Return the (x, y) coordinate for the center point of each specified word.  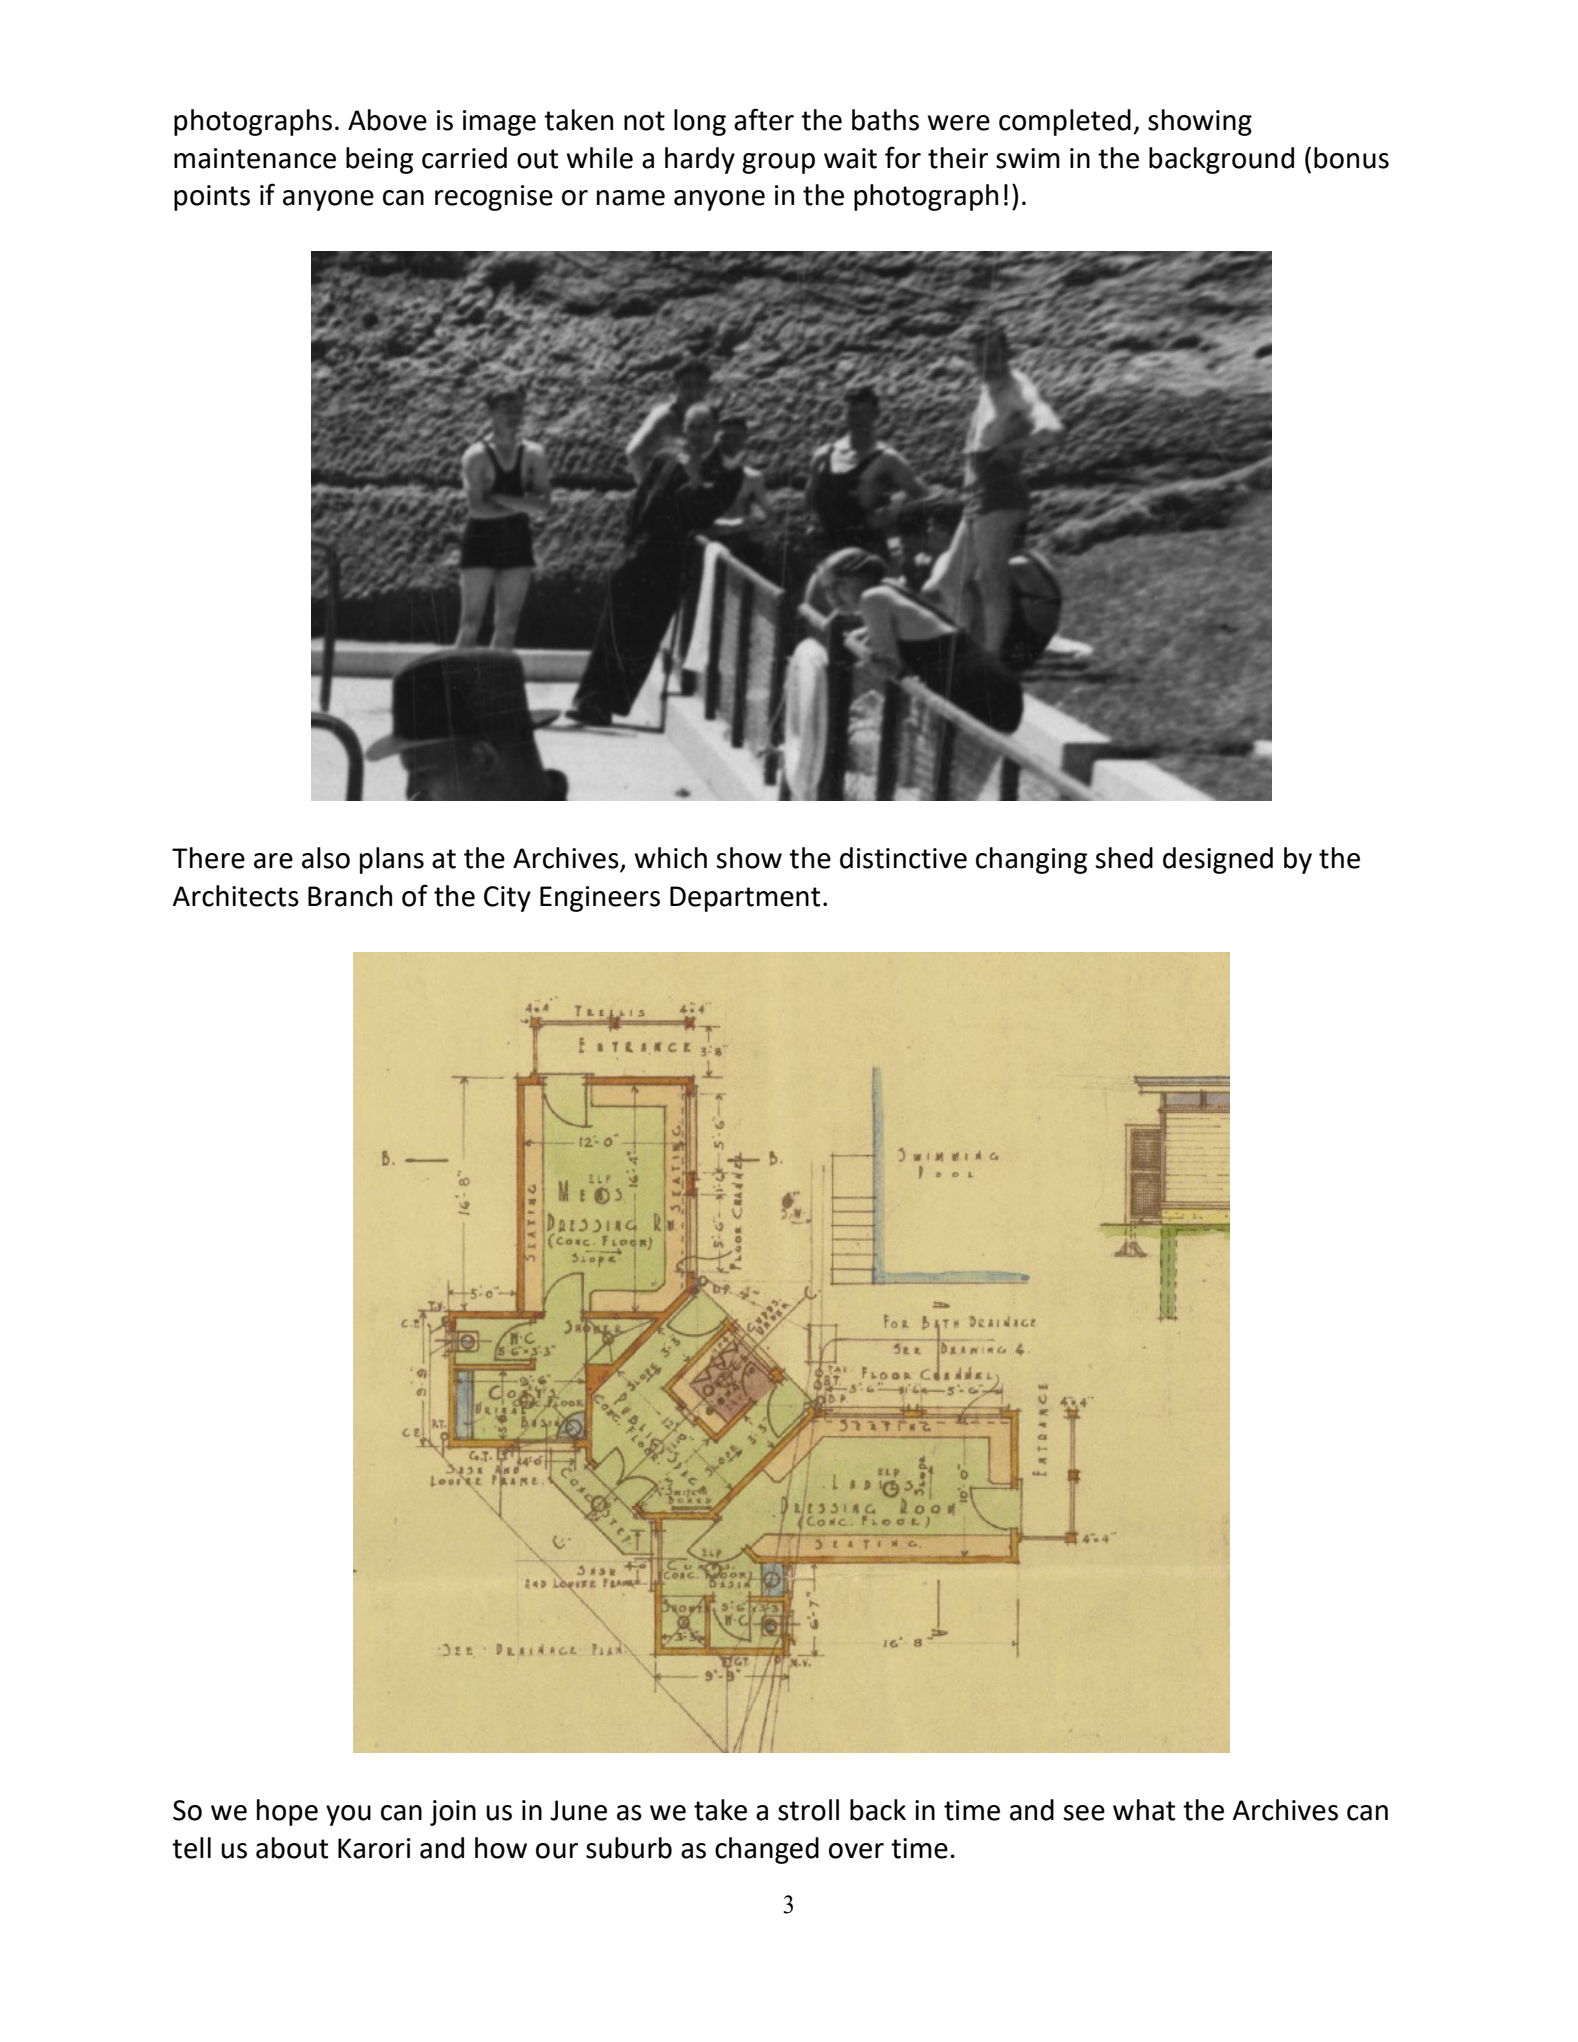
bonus (1351, 158)
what (1144, 1810)
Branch (350, 896)
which (670, 858)
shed (1124, 858)
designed (1218, 860)
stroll (808, 1810)
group (778, 163)
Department (745, 899)
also (326, 858)
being (379, 160)
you (348, 1815)
